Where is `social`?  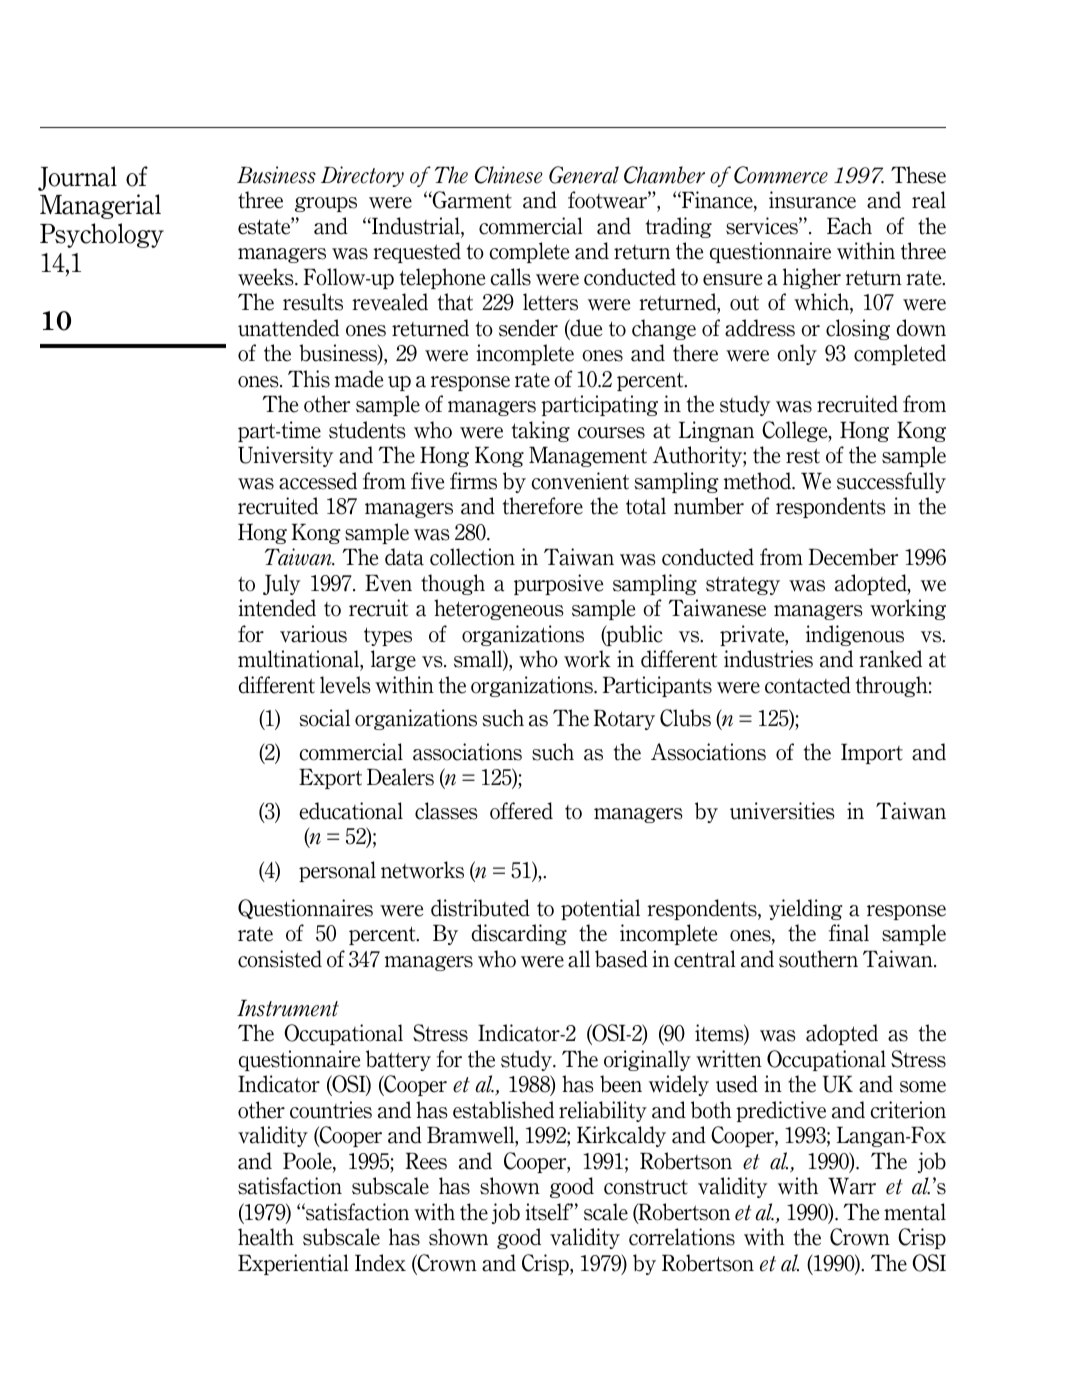
social is located at coordinates (324, 718).
